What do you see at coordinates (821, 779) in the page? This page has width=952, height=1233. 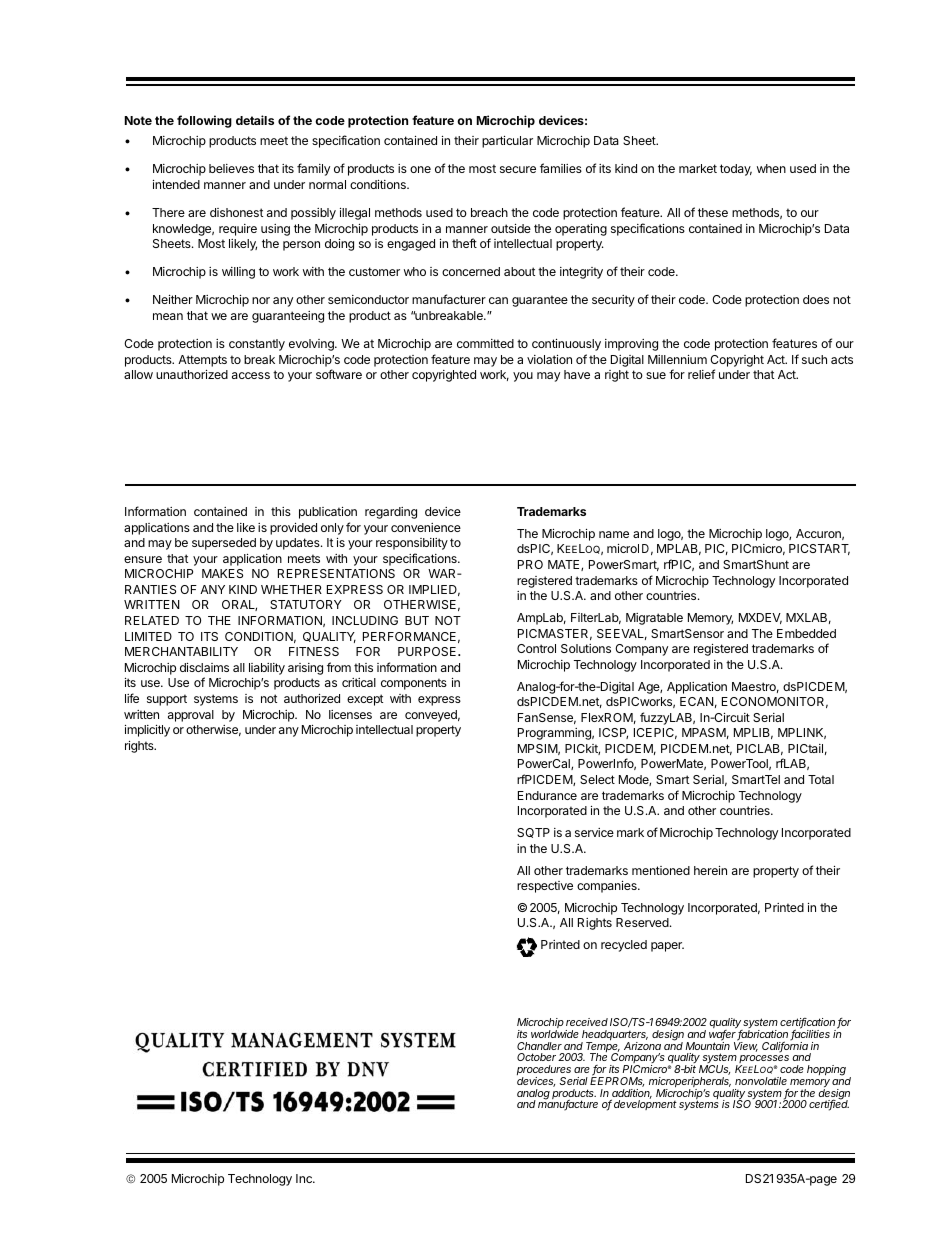 I see `Total` at bounding box center [821, 779].
